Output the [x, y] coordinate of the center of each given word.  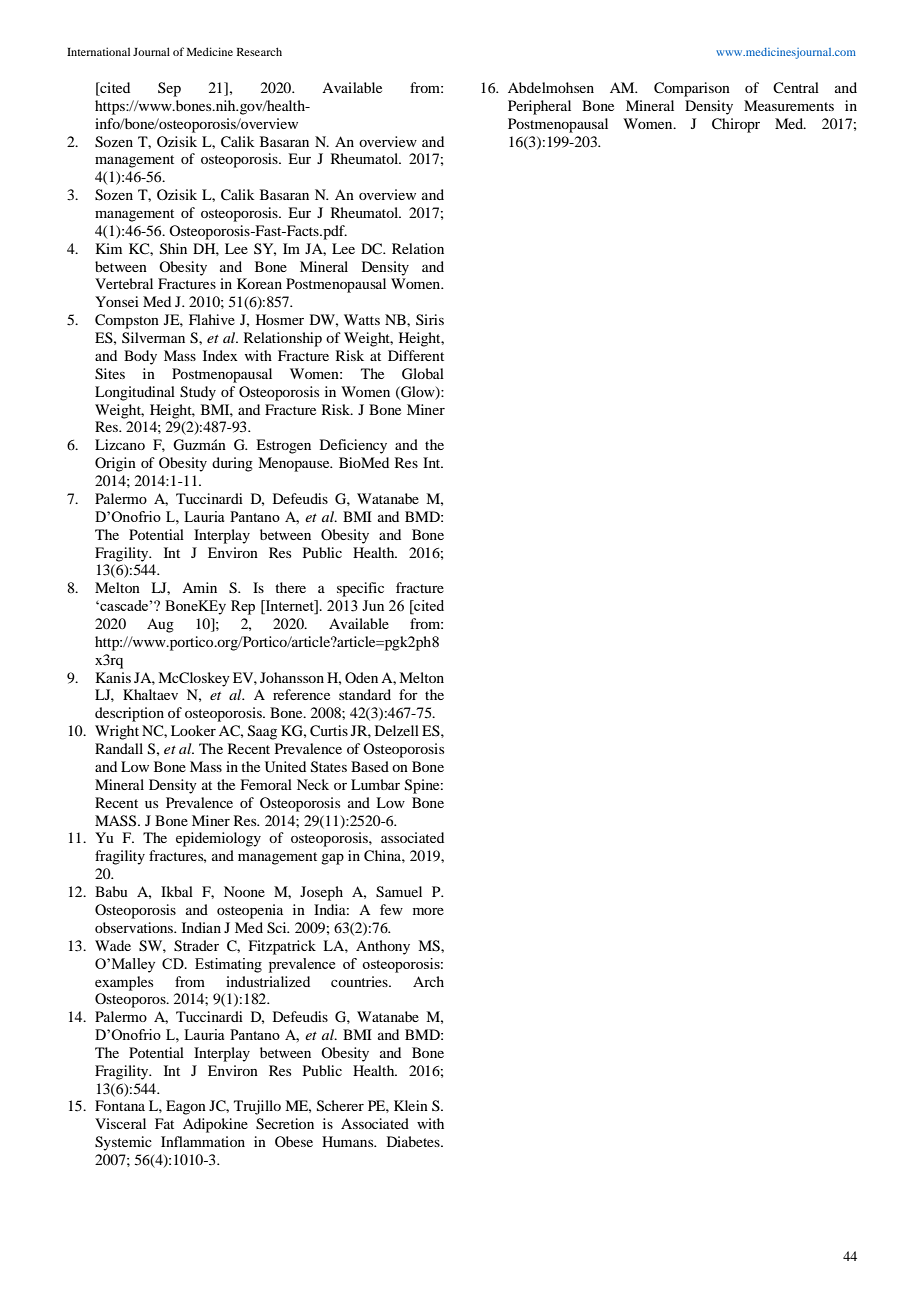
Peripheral [539, 107]
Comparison [692, 89]
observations [135, 927]
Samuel [399, 892]
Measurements [789, 105]
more [428, 911]
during [232, 464]
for [408, 694]
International [98, 51]
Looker [193, 730]
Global [423, 374]
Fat [164, 1123]
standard [365, 694]
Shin [173, 249]
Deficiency [353, 446]
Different [416, 355]
